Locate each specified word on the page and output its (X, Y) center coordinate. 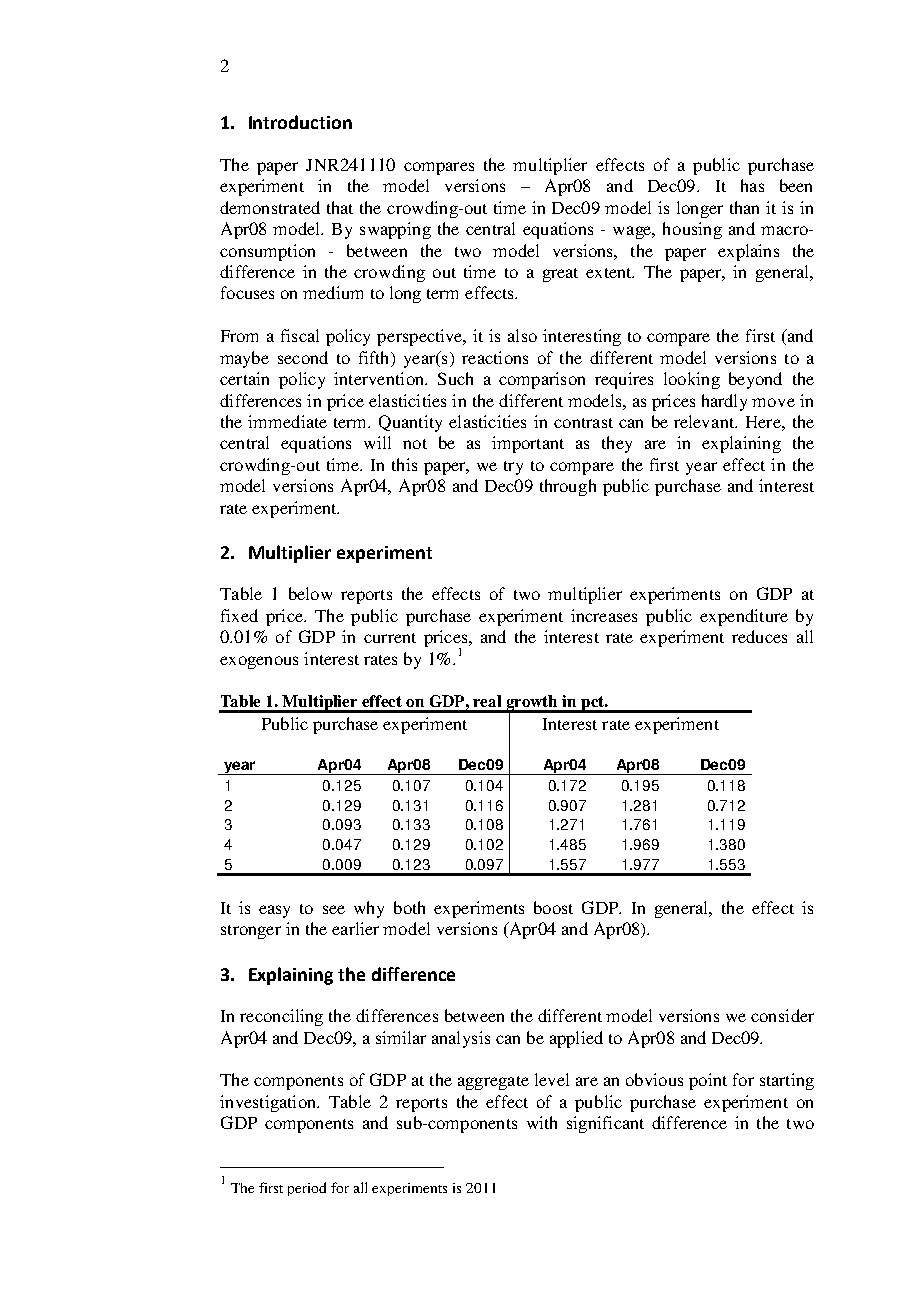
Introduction (300, 122)
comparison (542, 380)
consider (782, 1015)
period (307, 1189)
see (334, 909)
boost (553, 907)
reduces (759, 636)
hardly (724, 402)
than (744, 207)
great (560, 275)
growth (532, 704)
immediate (287, 421)
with (542, 1122)
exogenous (259, 662)
